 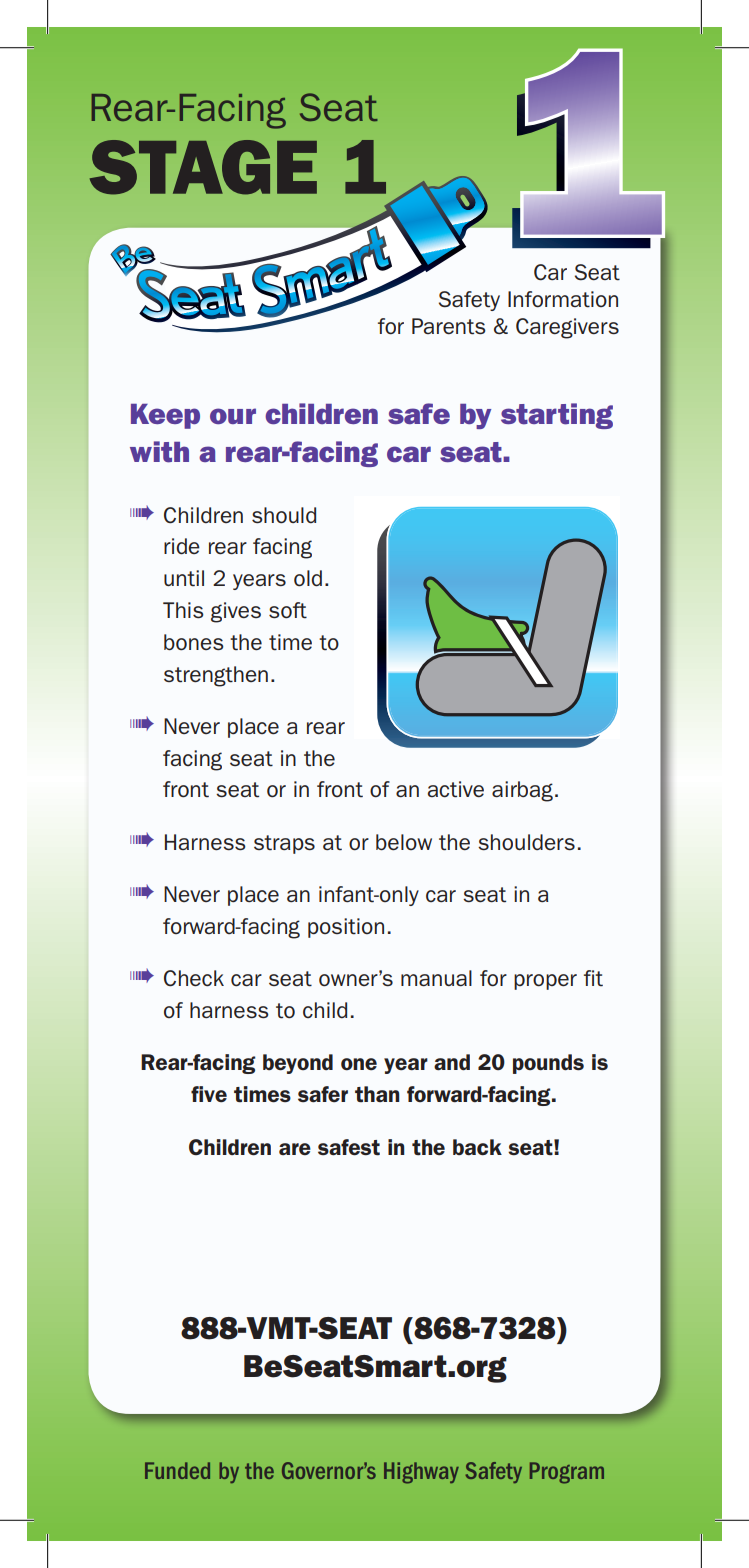 I want to click on Check, so click(x=194, y=978).
